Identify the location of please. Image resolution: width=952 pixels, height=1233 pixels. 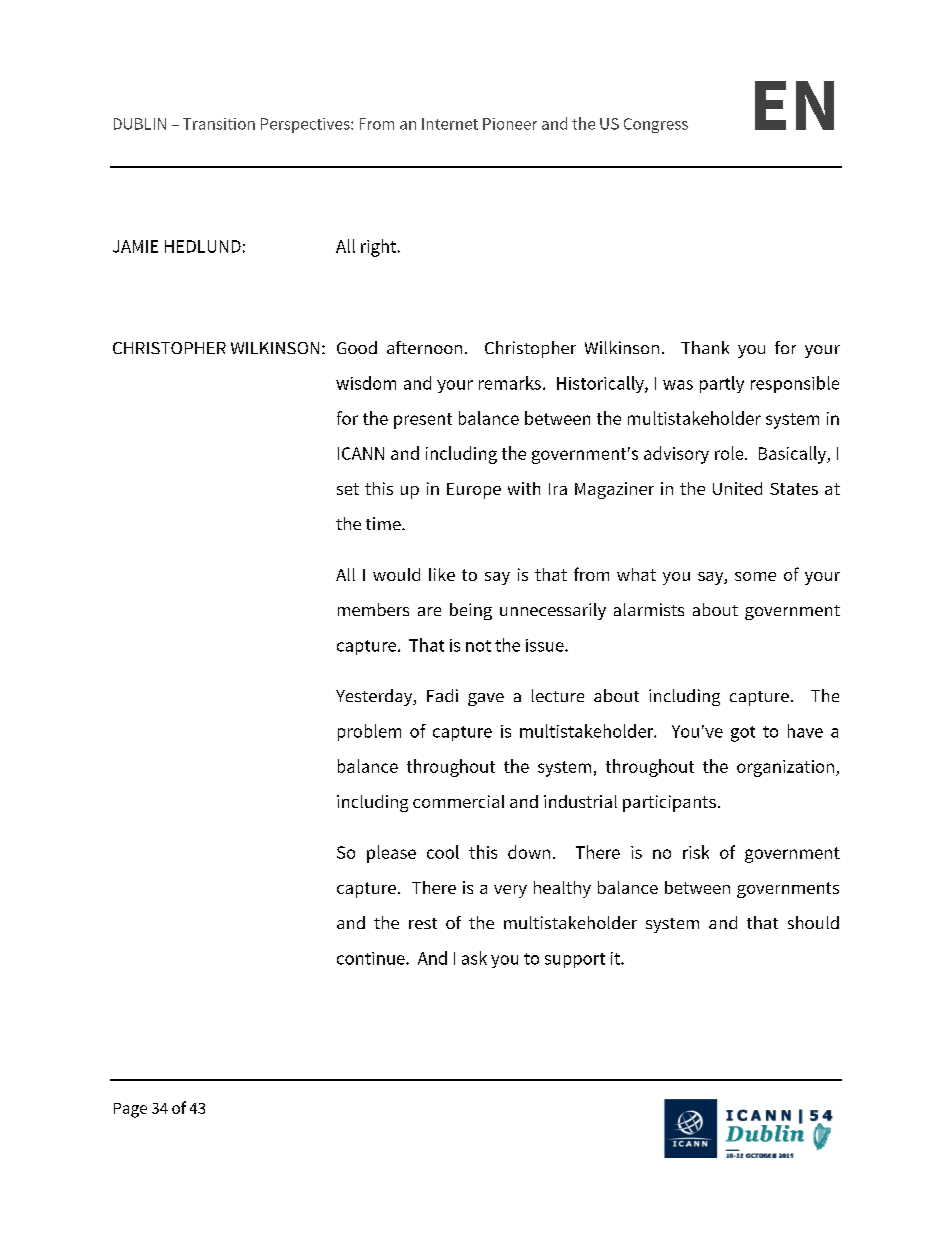
(391, 854).
